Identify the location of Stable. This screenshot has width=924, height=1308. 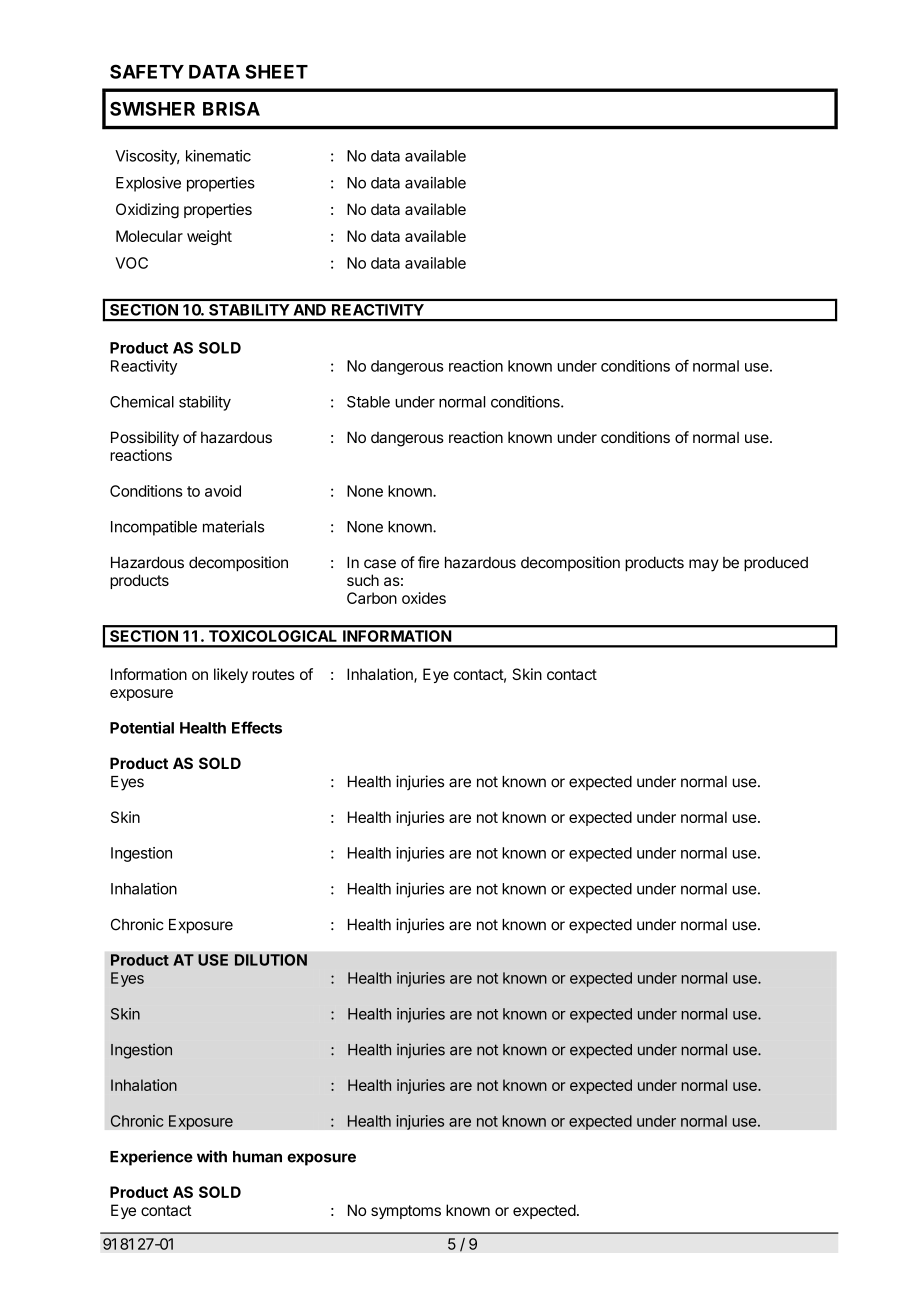
(368, 402).
